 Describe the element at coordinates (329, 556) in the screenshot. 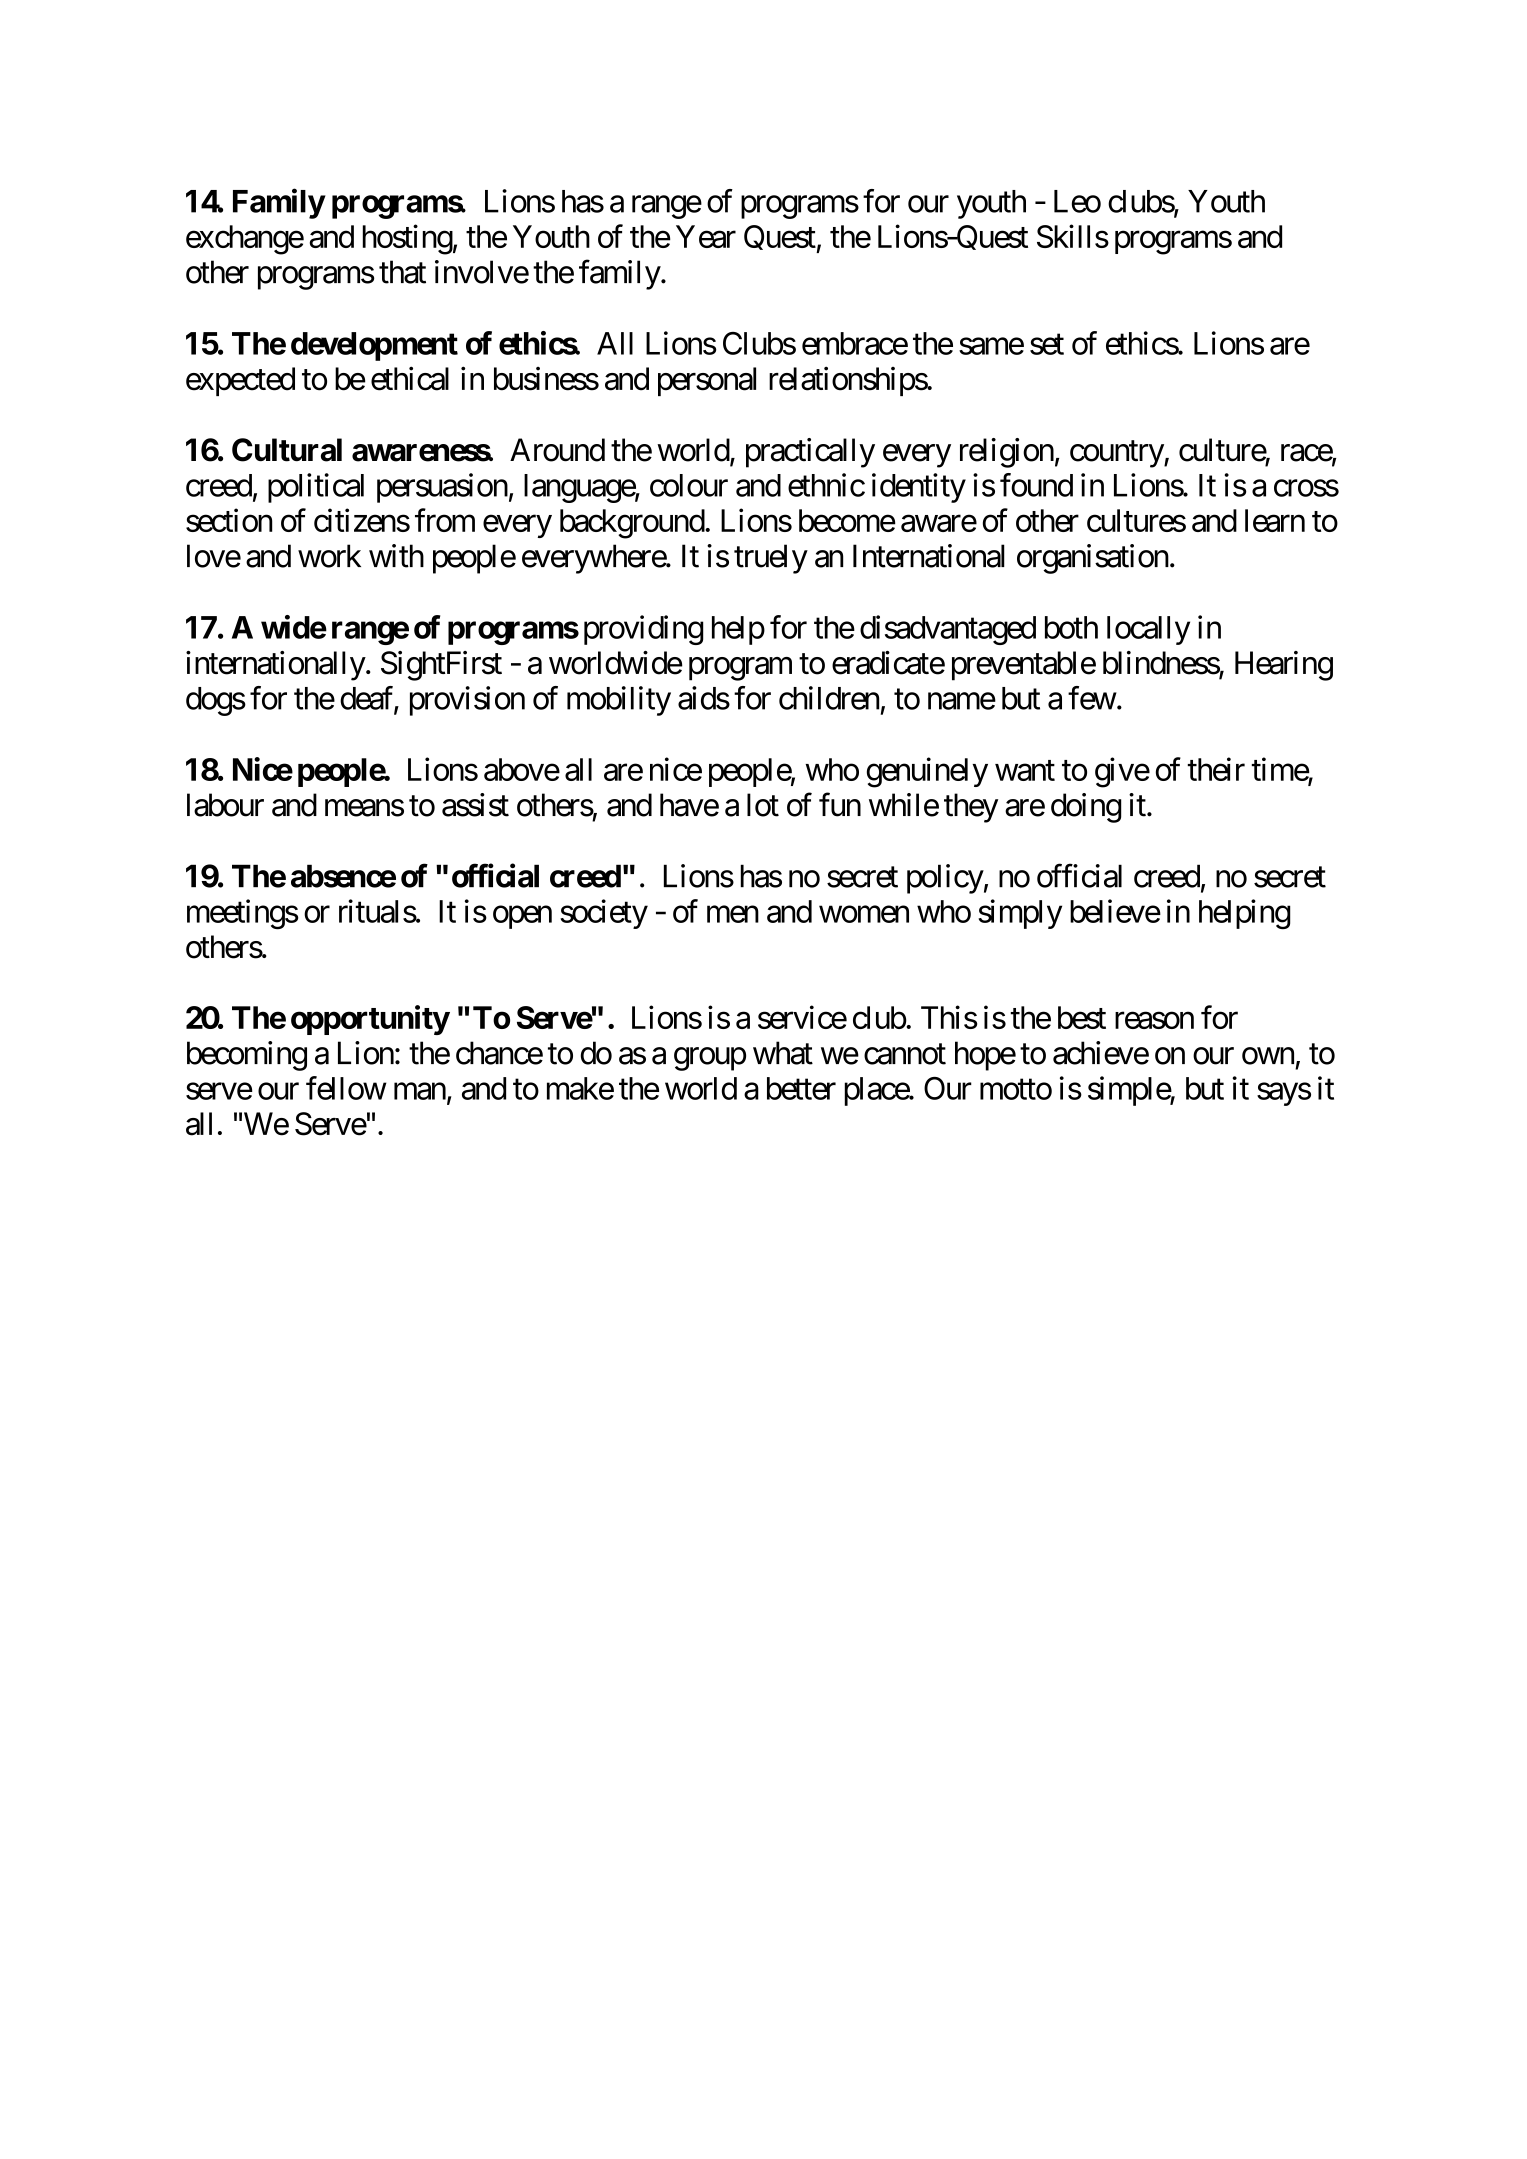

I see `work` at that location.
